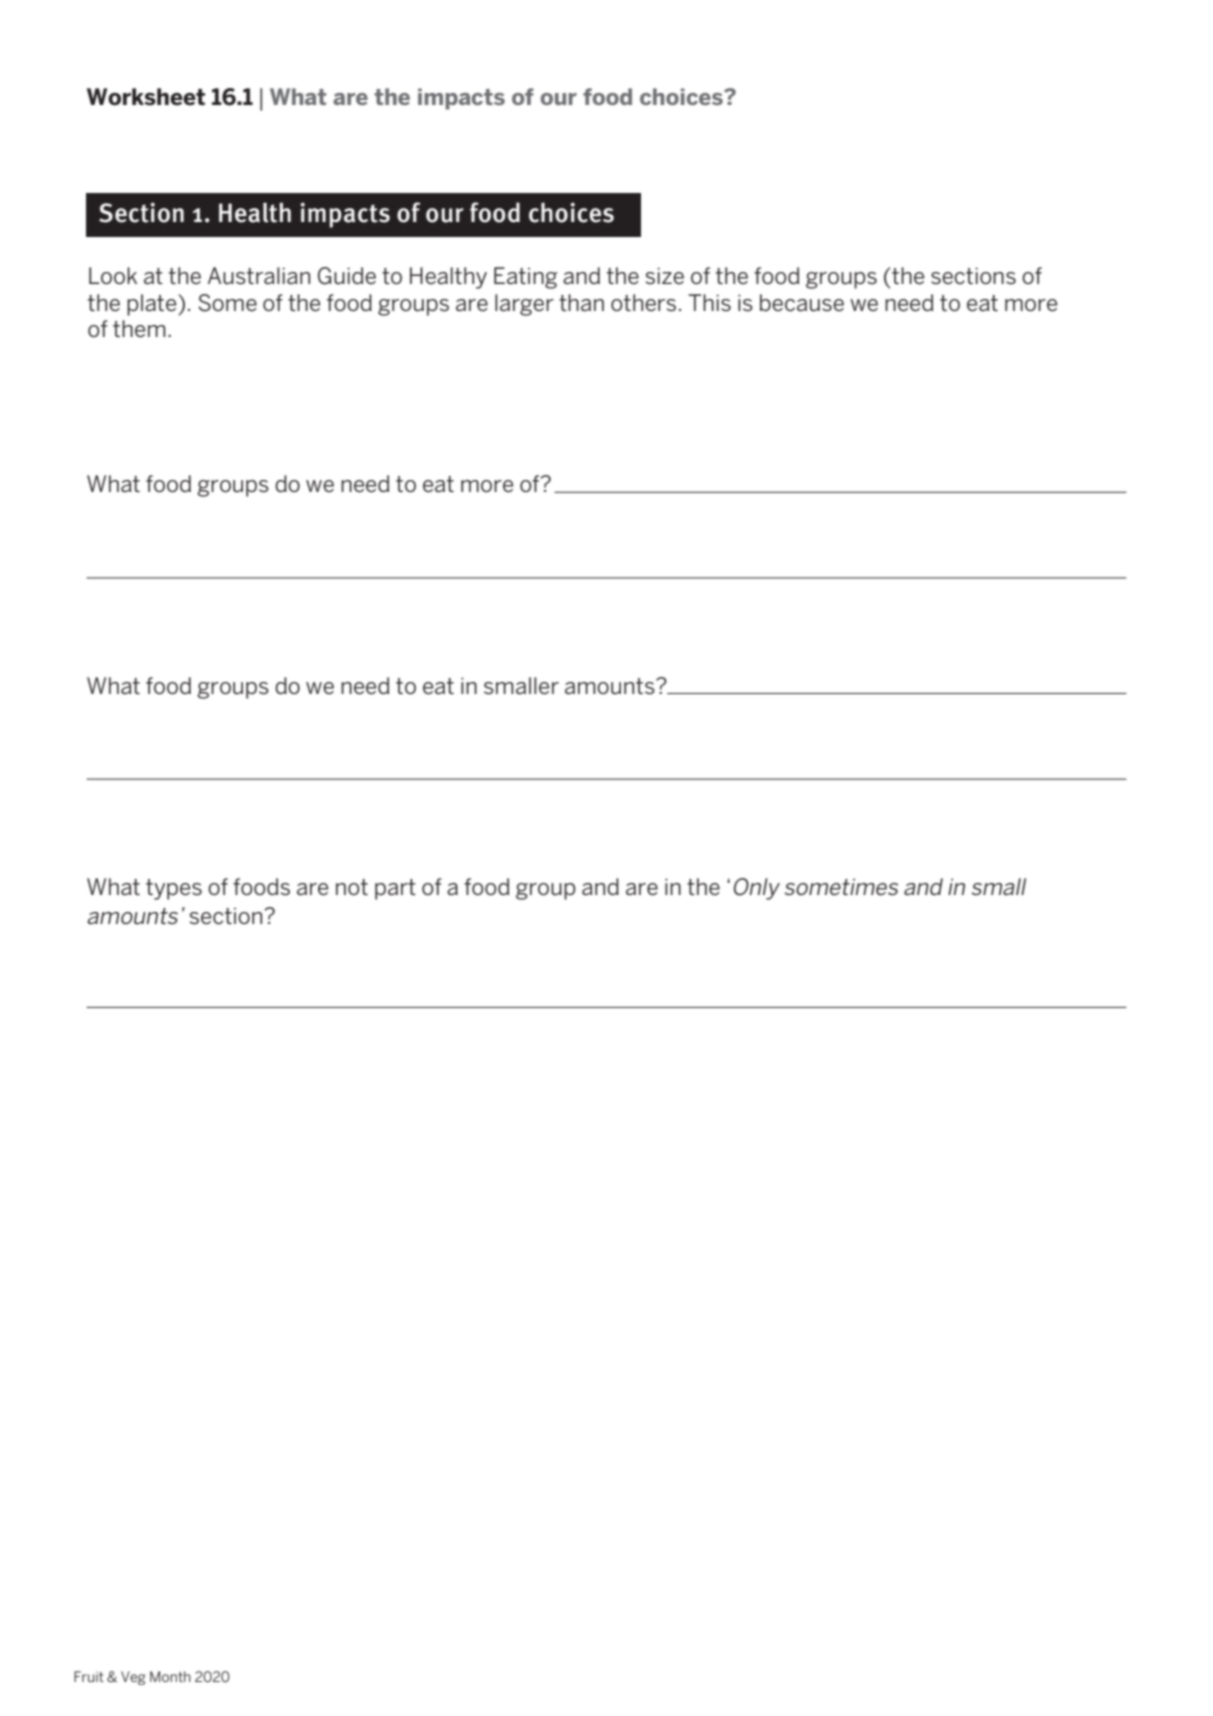 The image size is (1213, 1716). Describe the element at coordinates (133, 1678) in the screenshot. I see `Veg` at that location.
